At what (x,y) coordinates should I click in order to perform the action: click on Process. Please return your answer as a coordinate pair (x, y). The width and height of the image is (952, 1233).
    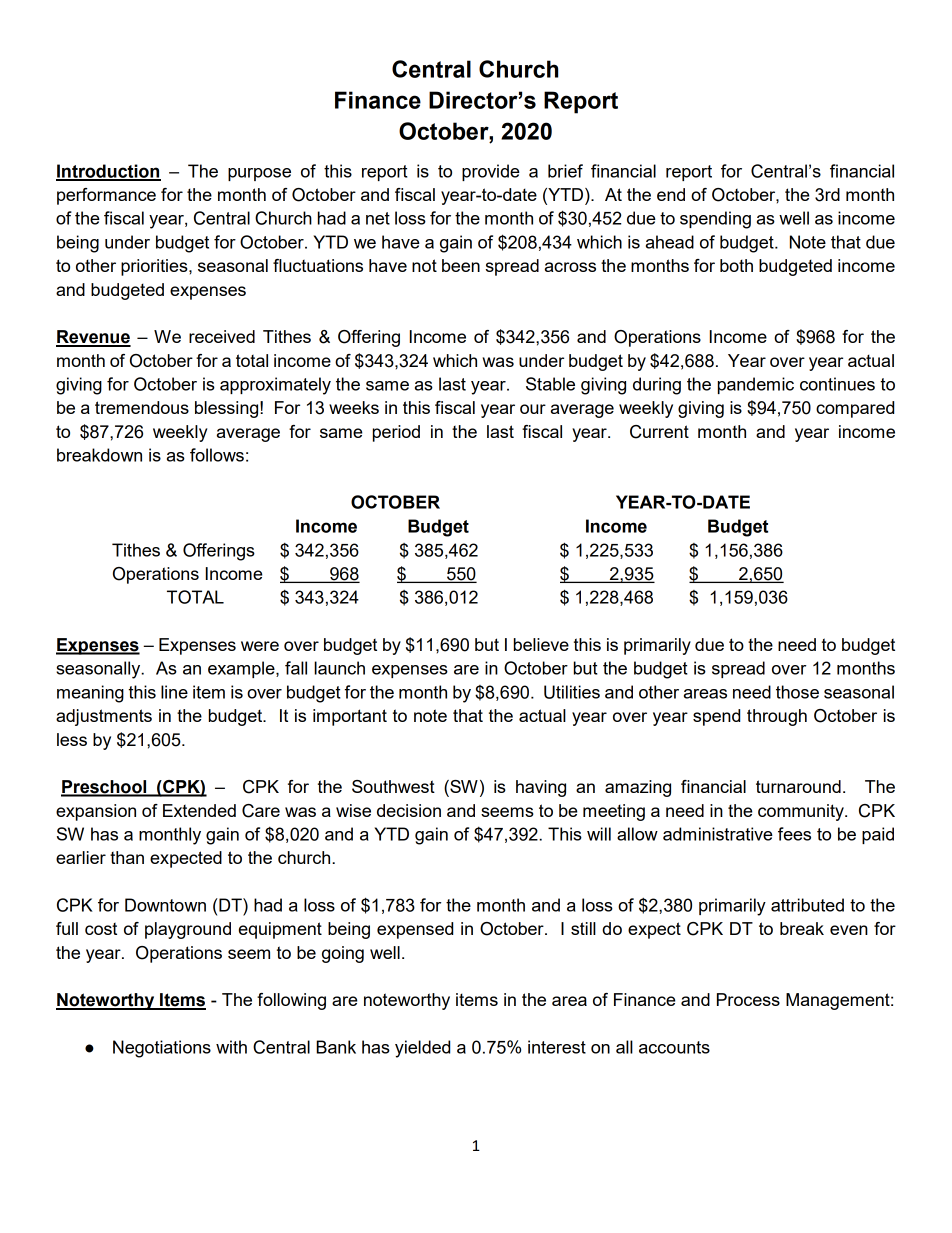
    Looking at the image, I should click on (748, 999).
